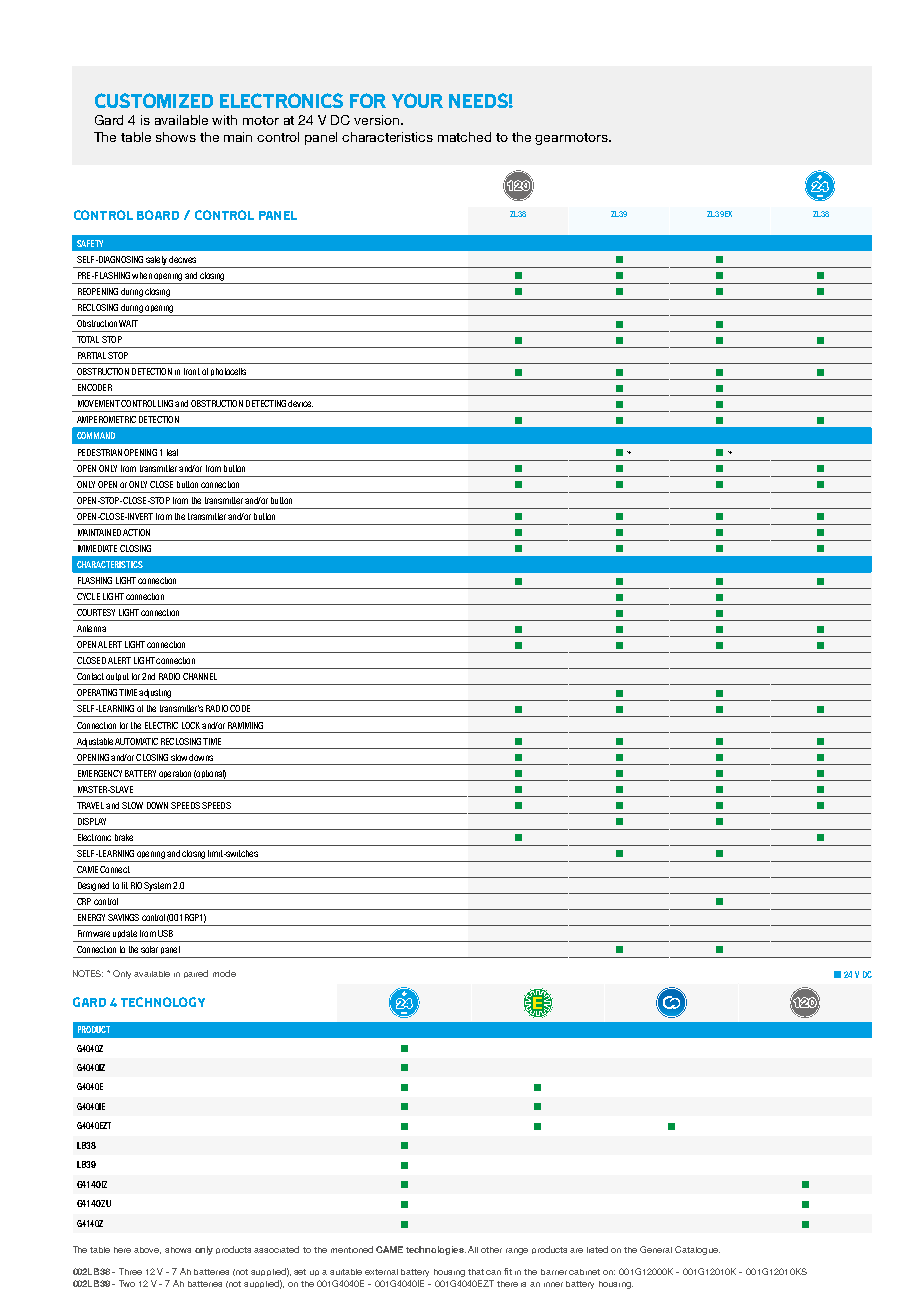 This screenshot has height=1308, width=924. I want to click on CUSTOMIZED, so click(154, 100).
